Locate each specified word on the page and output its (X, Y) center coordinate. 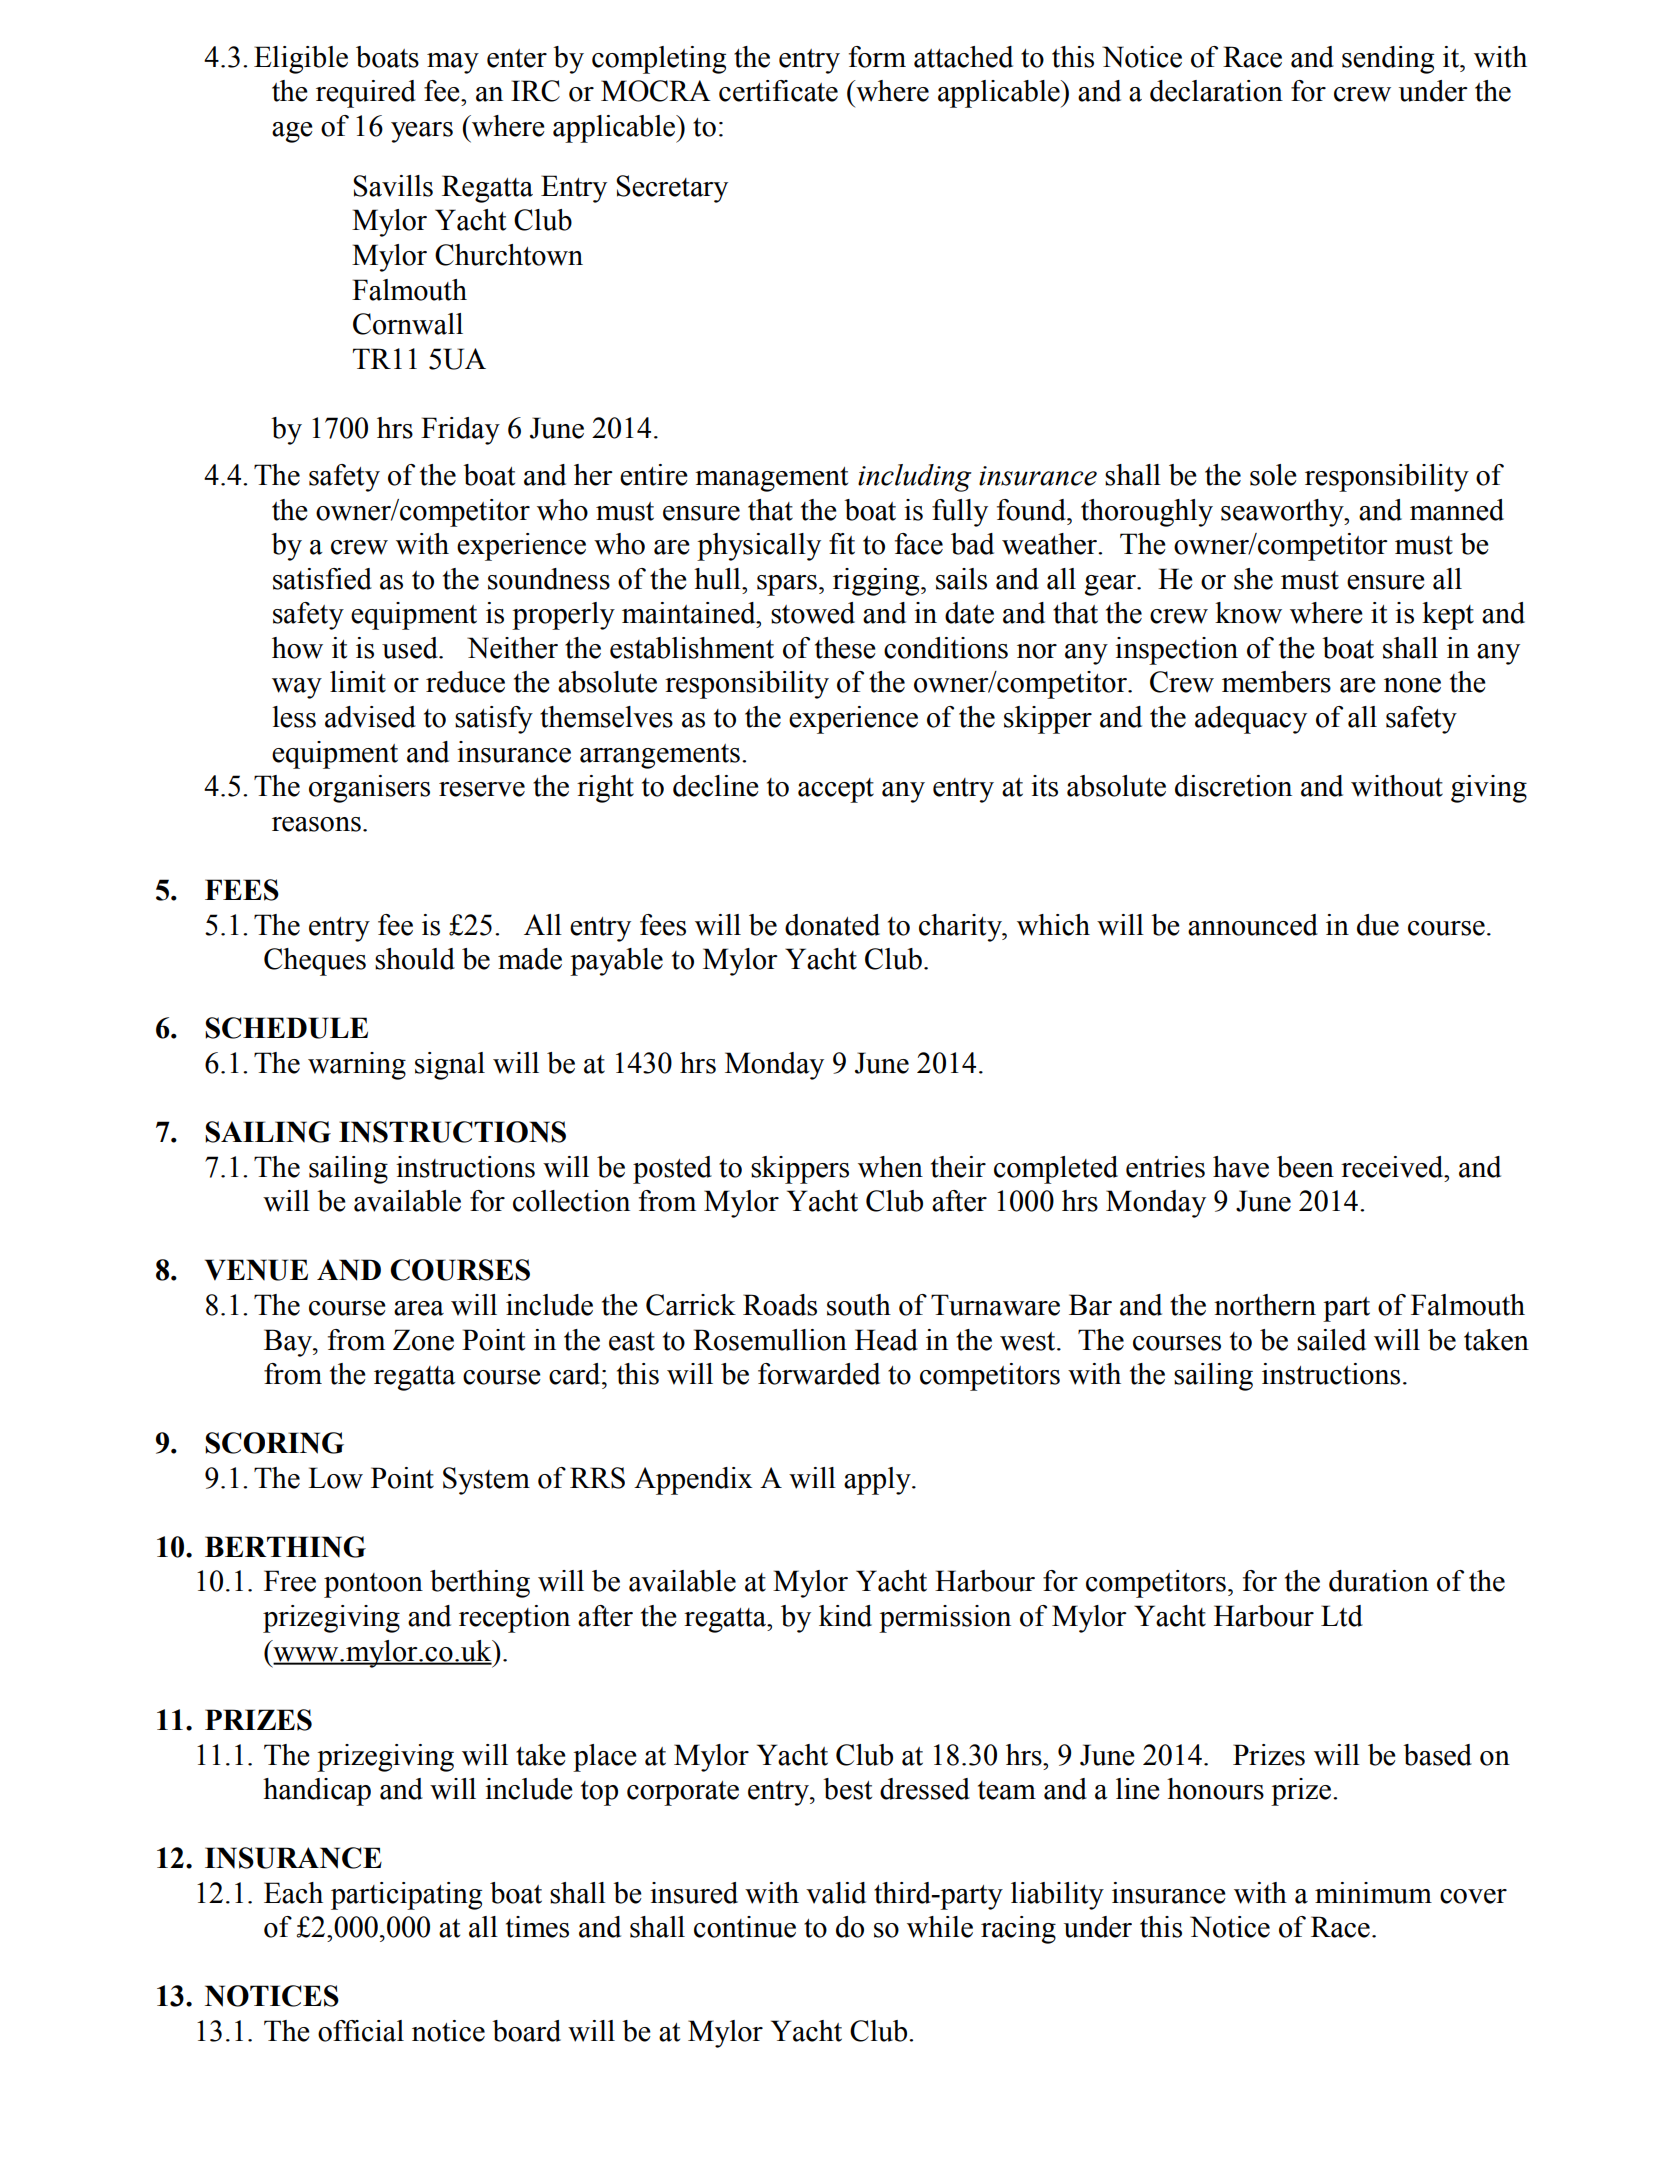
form (877, 57)
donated (832, 925)
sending (1388, 60)
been (1305, 1167)
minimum (1373, 1893)
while (940, 1927)
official (361, 2031)
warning (357, 1066)
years (422, 132)
